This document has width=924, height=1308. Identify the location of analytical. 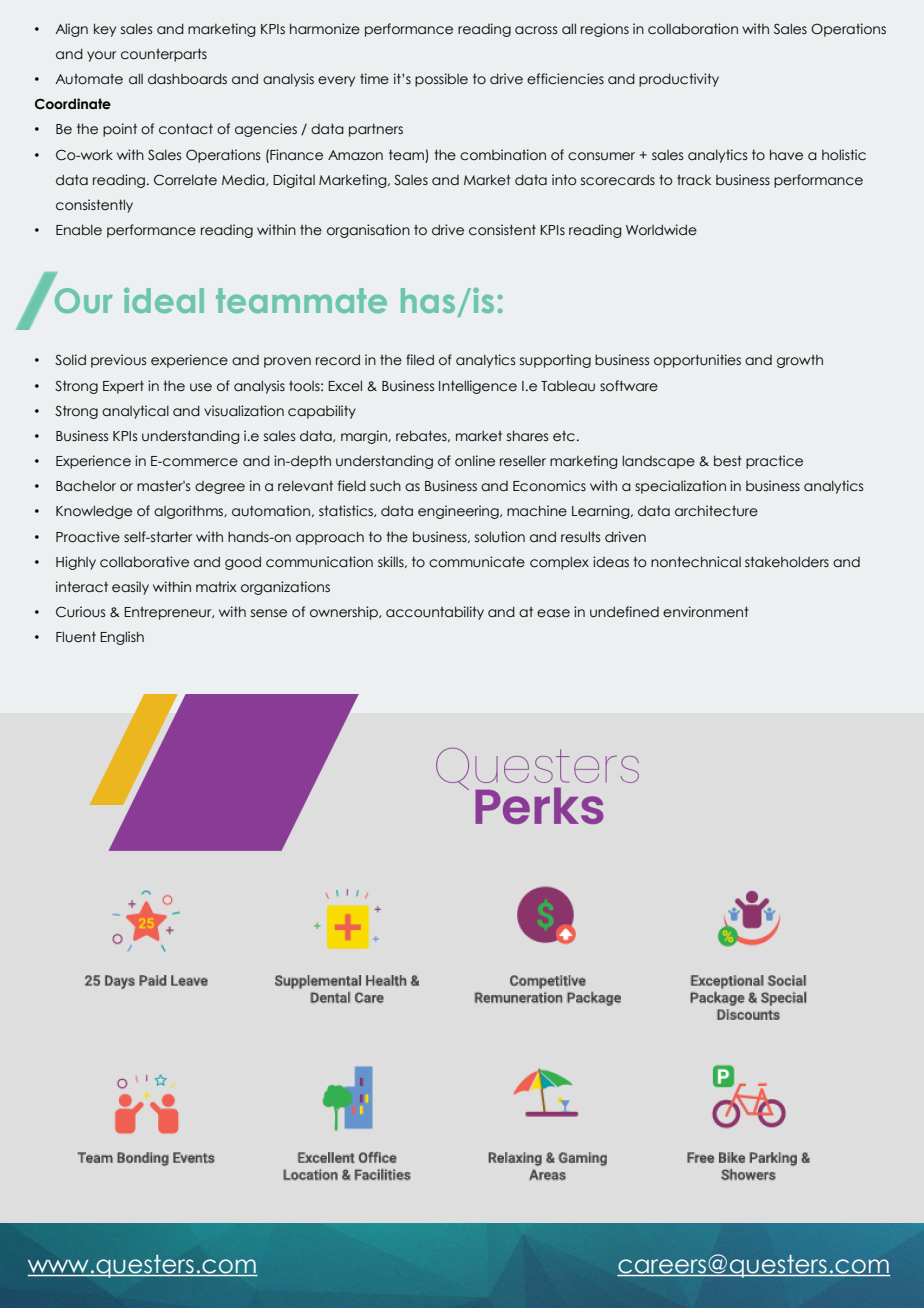
(135, 412).
